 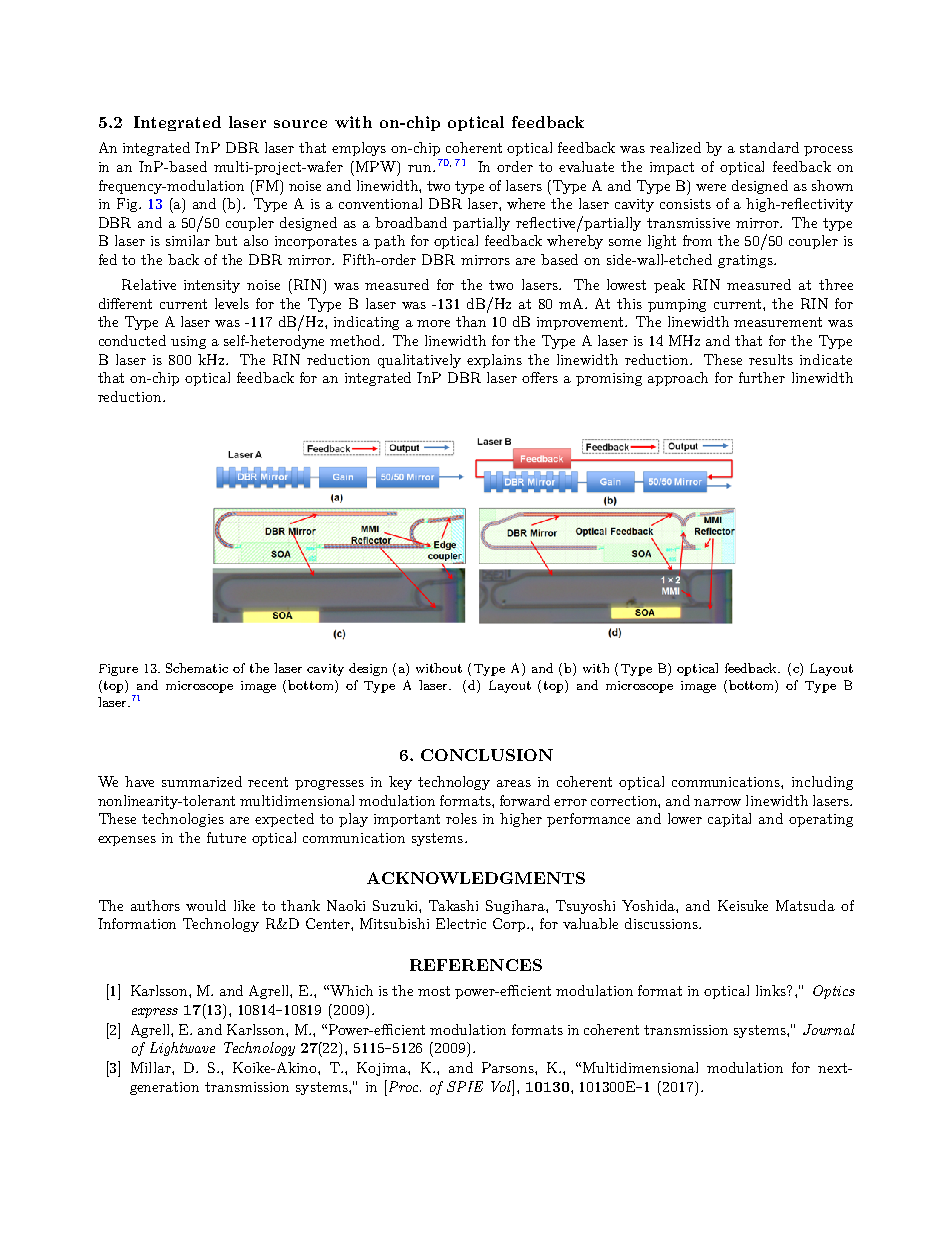 I want to click on Millar, so click(x=152, y=1067).
